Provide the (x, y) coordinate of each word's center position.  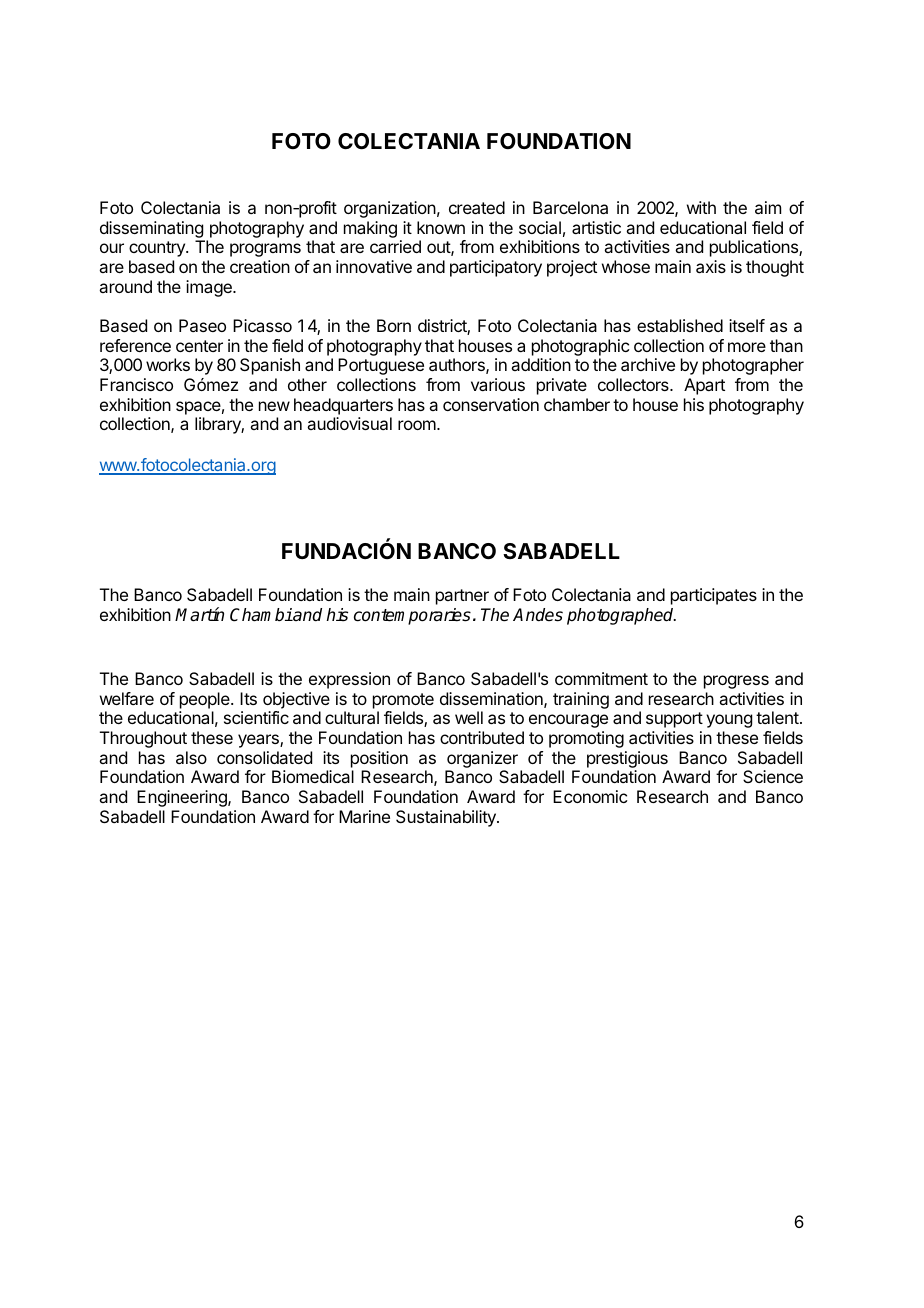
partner (462, 597)
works (168, 364)
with (701, 207)
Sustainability (447, 818)
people (206, 700)
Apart (704, 386)
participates (714, 596)
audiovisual (349, 423)
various (498, 384)
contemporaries (412, 616)
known (441, 227)
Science (773, 776)
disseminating (151, 229)
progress (736, 682)
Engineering (183, 798)
